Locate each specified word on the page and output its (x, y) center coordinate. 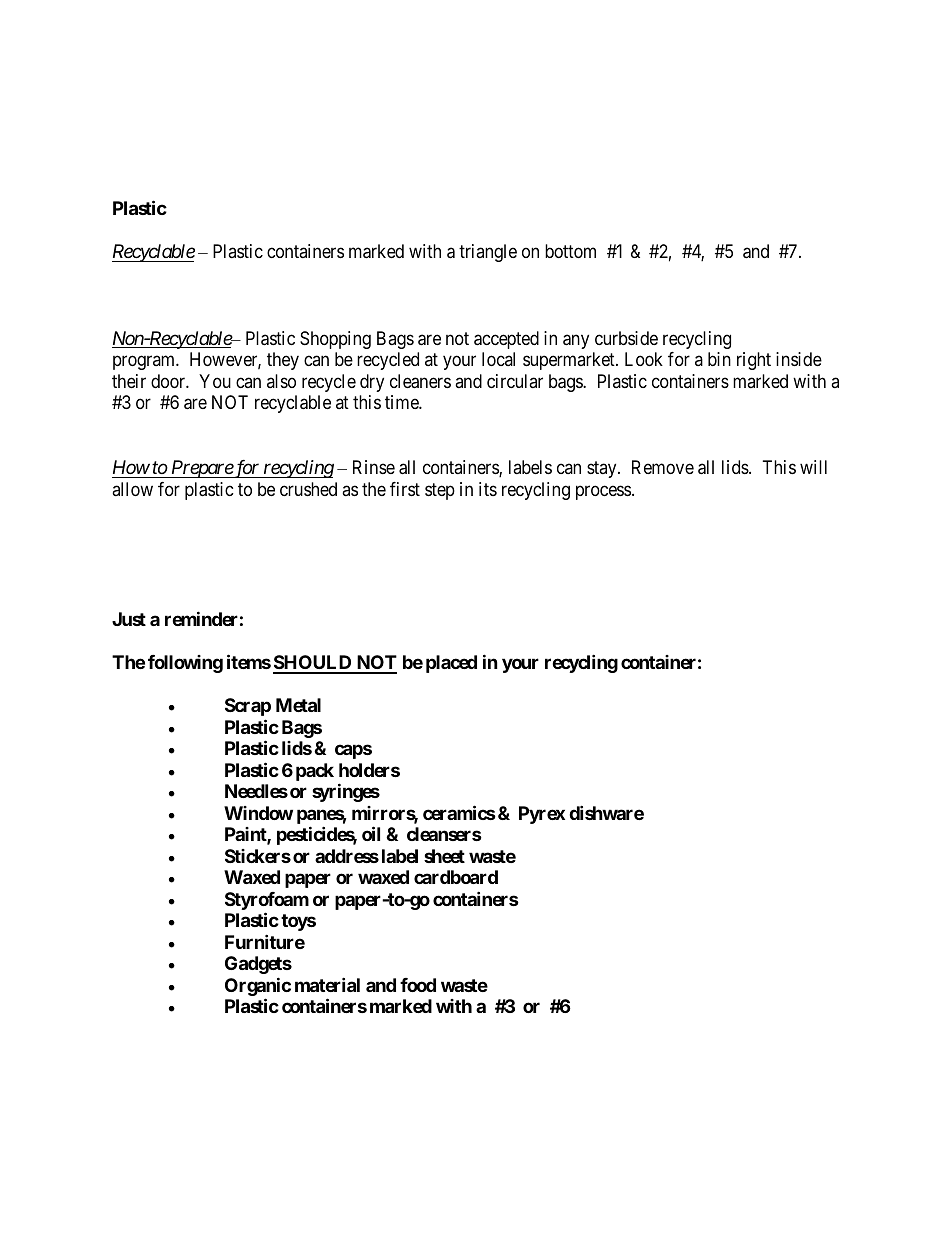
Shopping (335, 340)
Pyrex (542, 815)
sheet (444, 856)
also (281, 381)
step (440, 491)
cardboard (456, 877)
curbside (626, 338)
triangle (488, 253)
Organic (258, 986)
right (754, 361)
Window (258, 813)
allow (132, 489)
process (603, 492)
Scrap (248, 707)
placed (451, 664)
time (402, 402)
